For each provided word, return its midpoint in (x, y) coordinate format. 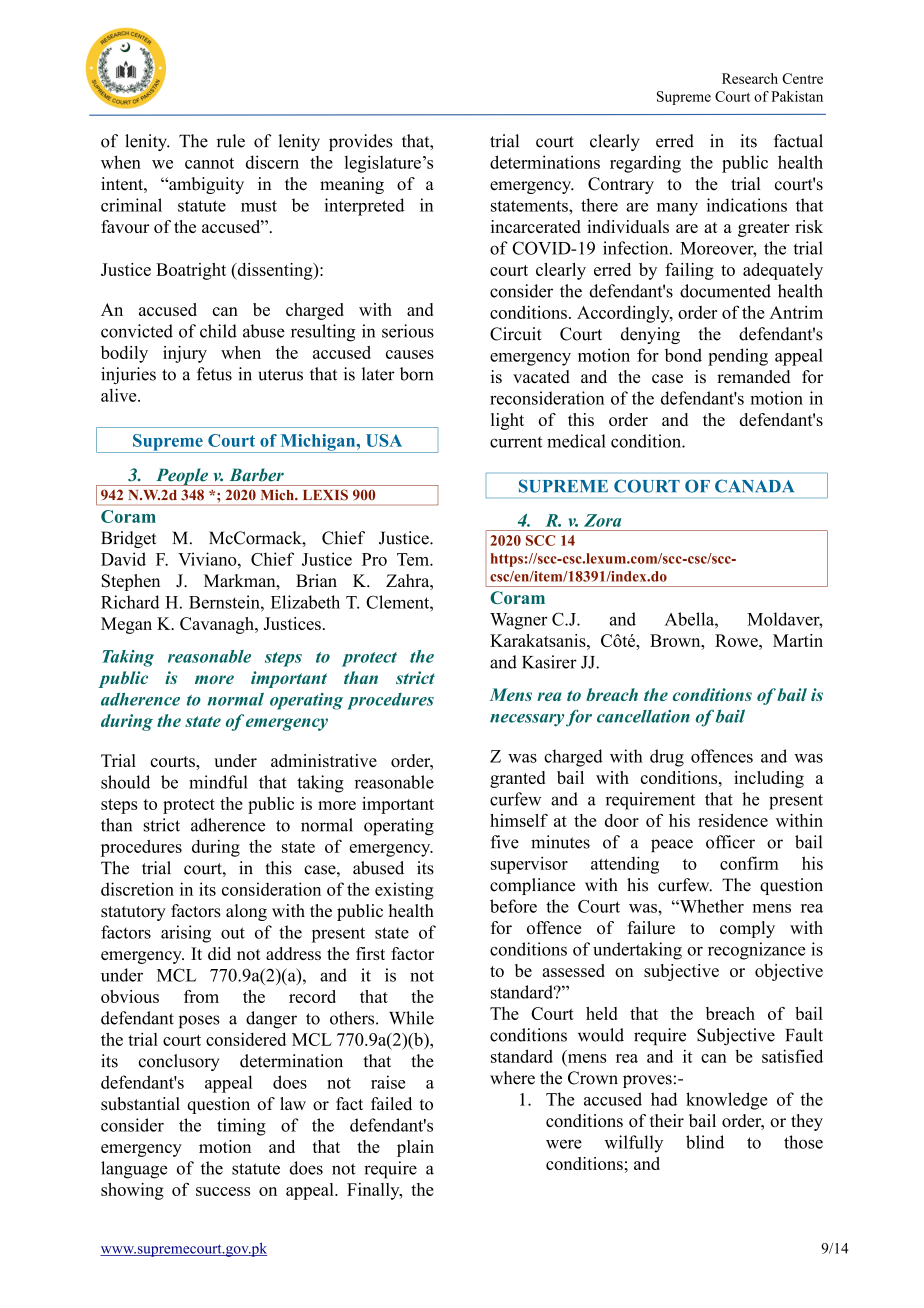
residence (733, 820)
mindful (218, 782)
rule (231, 141)
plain (415, 1148)
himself (519, 820)
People (182, 477)
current (516, 442)
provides (361, 142)
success (223, 1191)
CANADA (754, 486)
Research (750, 78)
